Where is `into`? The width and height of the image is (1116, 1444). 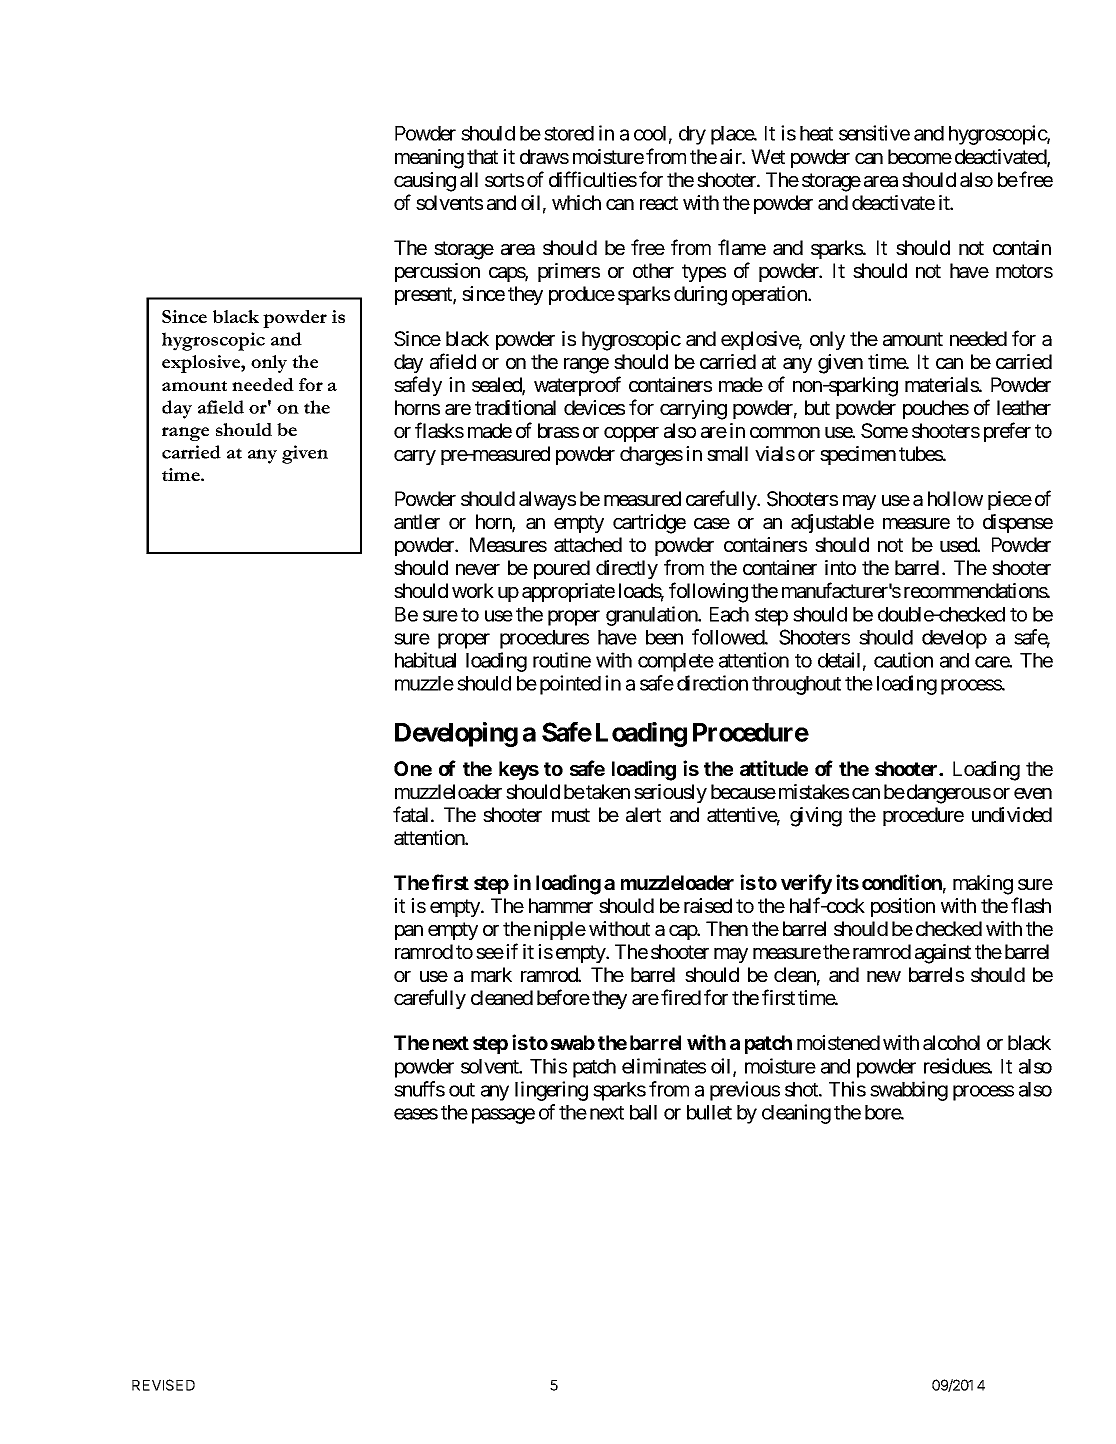
into is located at coordinates (840, 567).
